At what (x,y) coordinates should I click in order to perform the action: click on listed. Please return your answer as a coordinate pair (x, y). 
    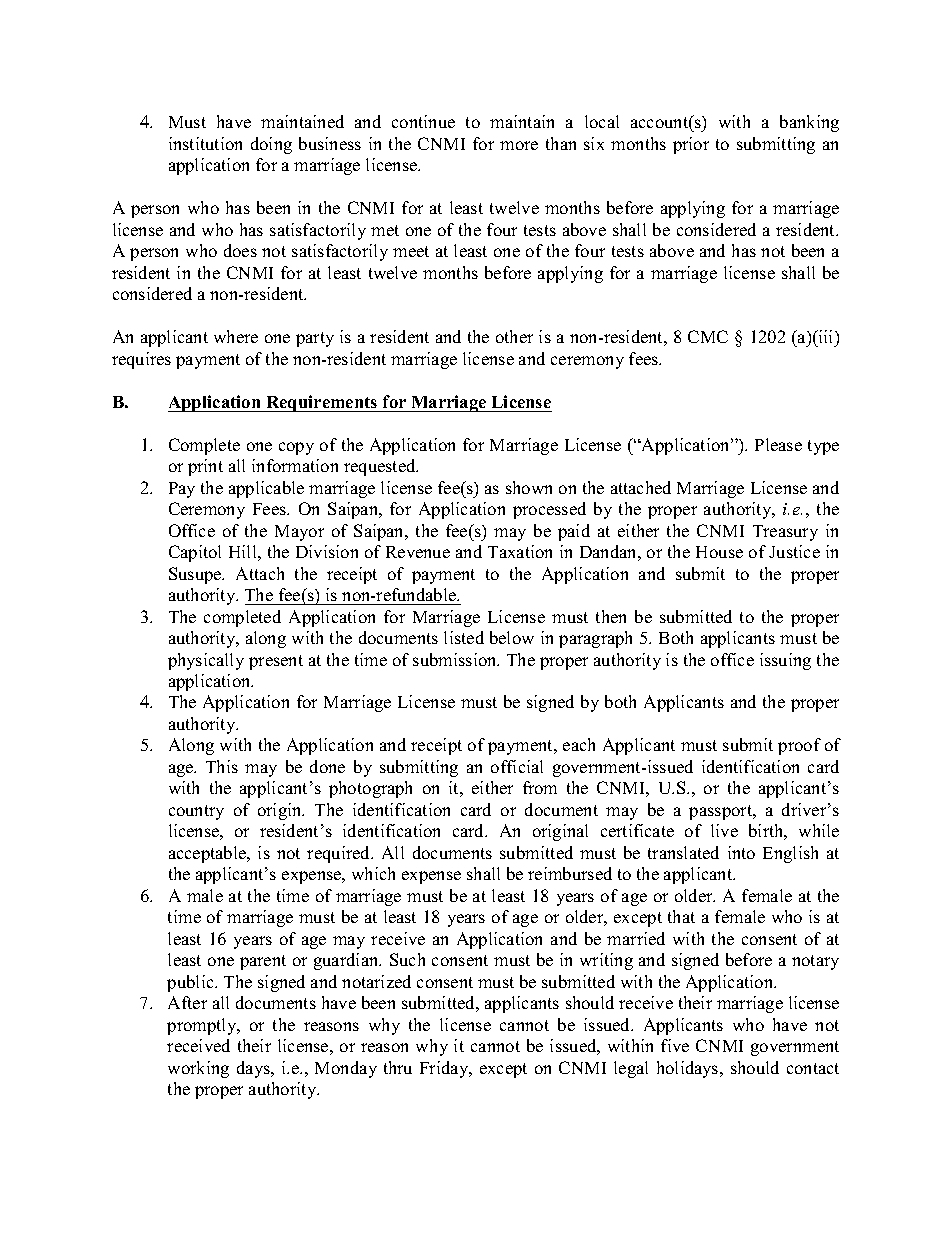
    Looking at the image, I should click on (464, 637).
